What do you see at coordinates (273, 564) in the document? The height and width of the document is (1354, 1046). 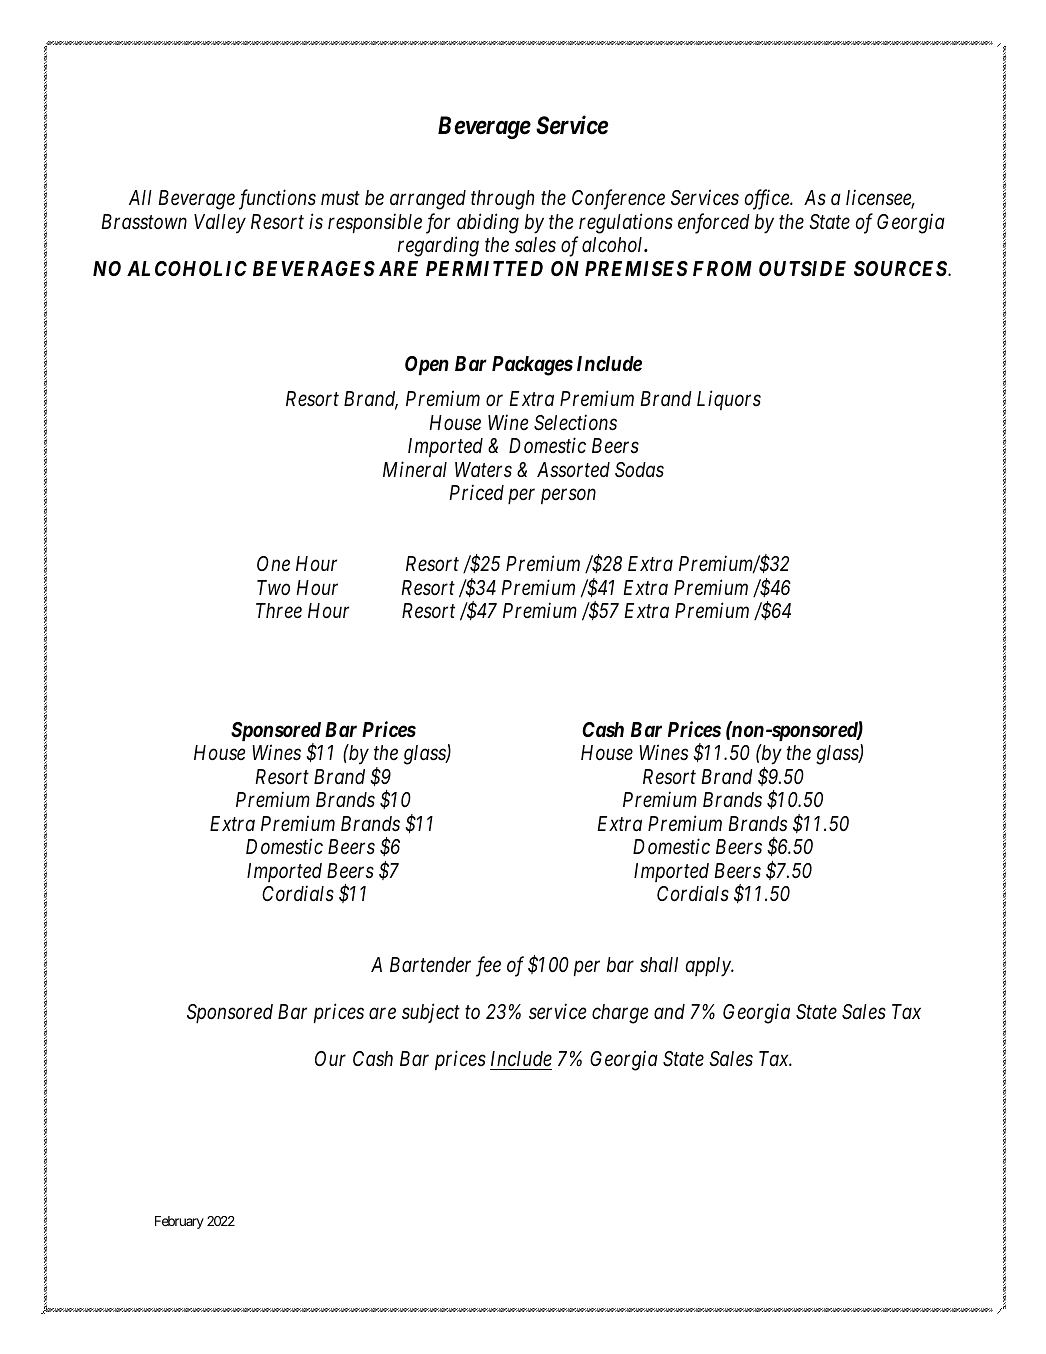 I see `One` at bounding box center [273, 564].
